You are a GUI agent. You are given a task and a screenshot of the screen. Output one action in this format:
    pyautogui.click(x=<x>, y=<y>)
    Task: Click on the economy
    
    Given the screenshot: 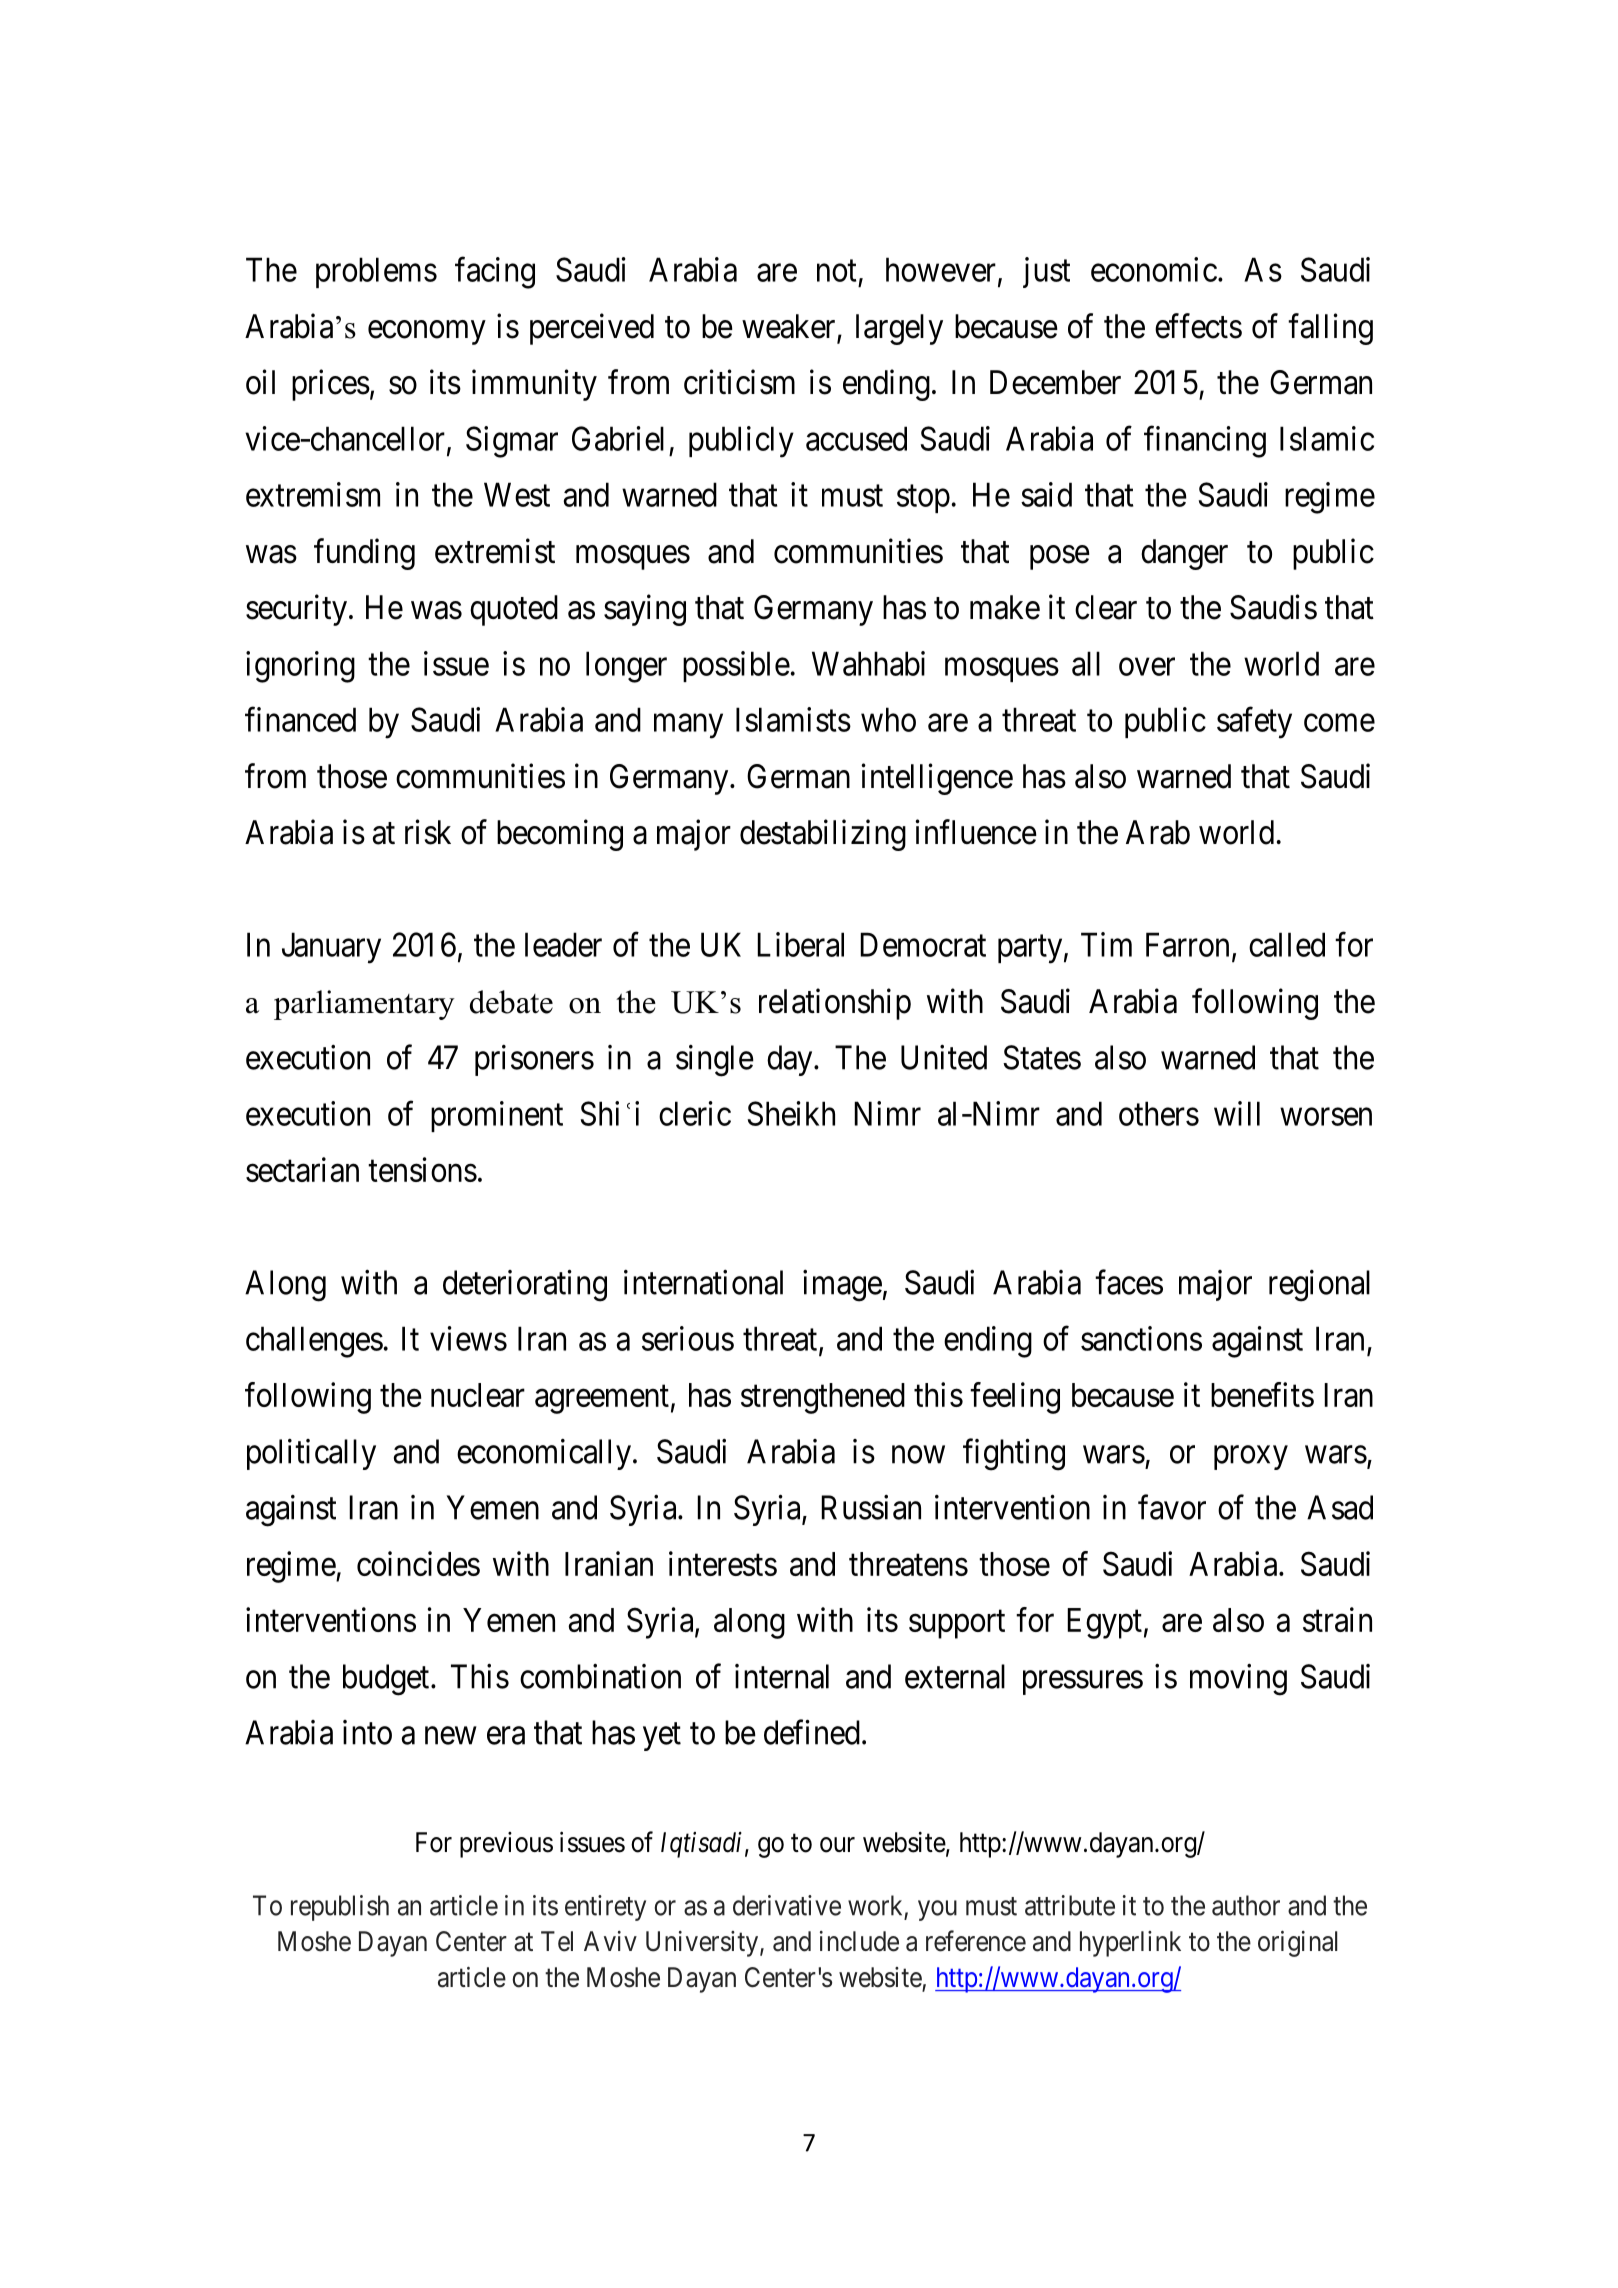 What is the action you would take?
    pyautogui.click(x=427, y=332)
